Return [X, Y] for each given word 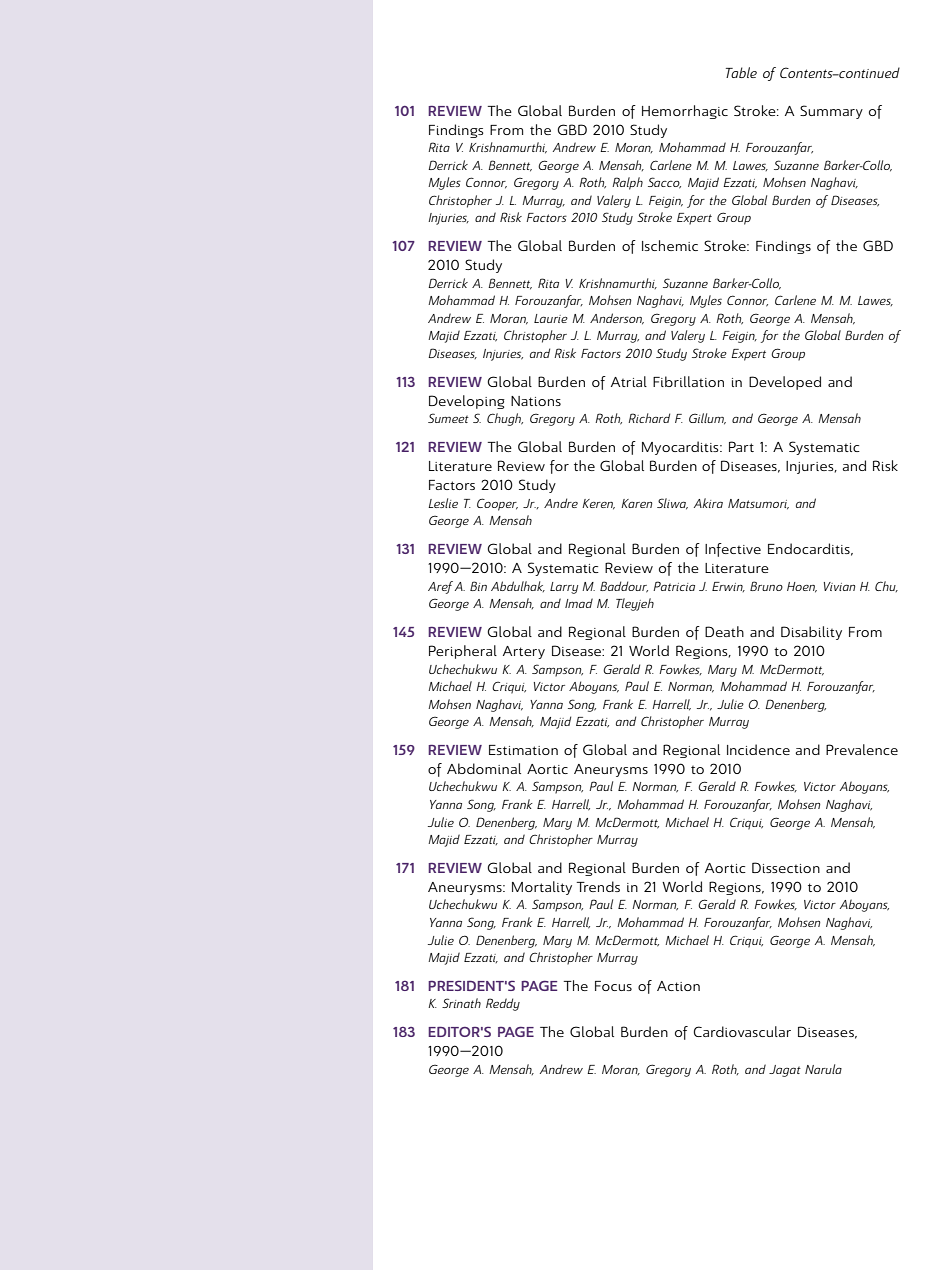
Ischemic [670, 245]
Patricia [674, 586]
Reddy [503, 1004]
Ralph [627, 183]
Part [741, 446]
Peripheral [463, 652]
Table [741, 72]
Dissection [786, 867]
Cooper [497, 504]
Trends [598, 886]
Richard [649, 418]
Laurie [551, 318]
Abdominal [484, 768]
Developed [785, 383]
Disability [811, 633]
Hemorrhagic [685, 112]
